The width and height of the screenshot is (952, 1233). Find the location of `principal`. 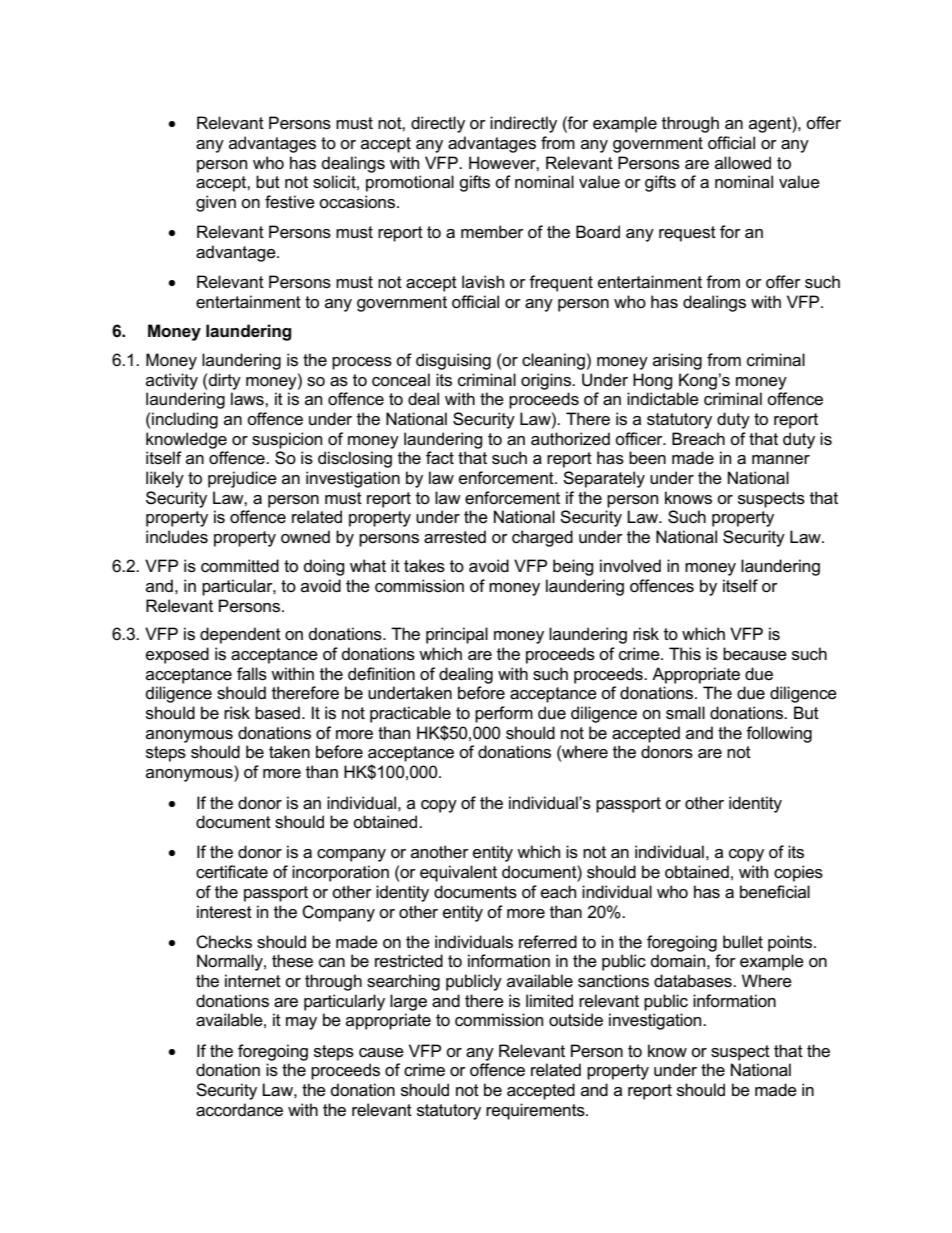

principal is located at coordinates (457, 635).
